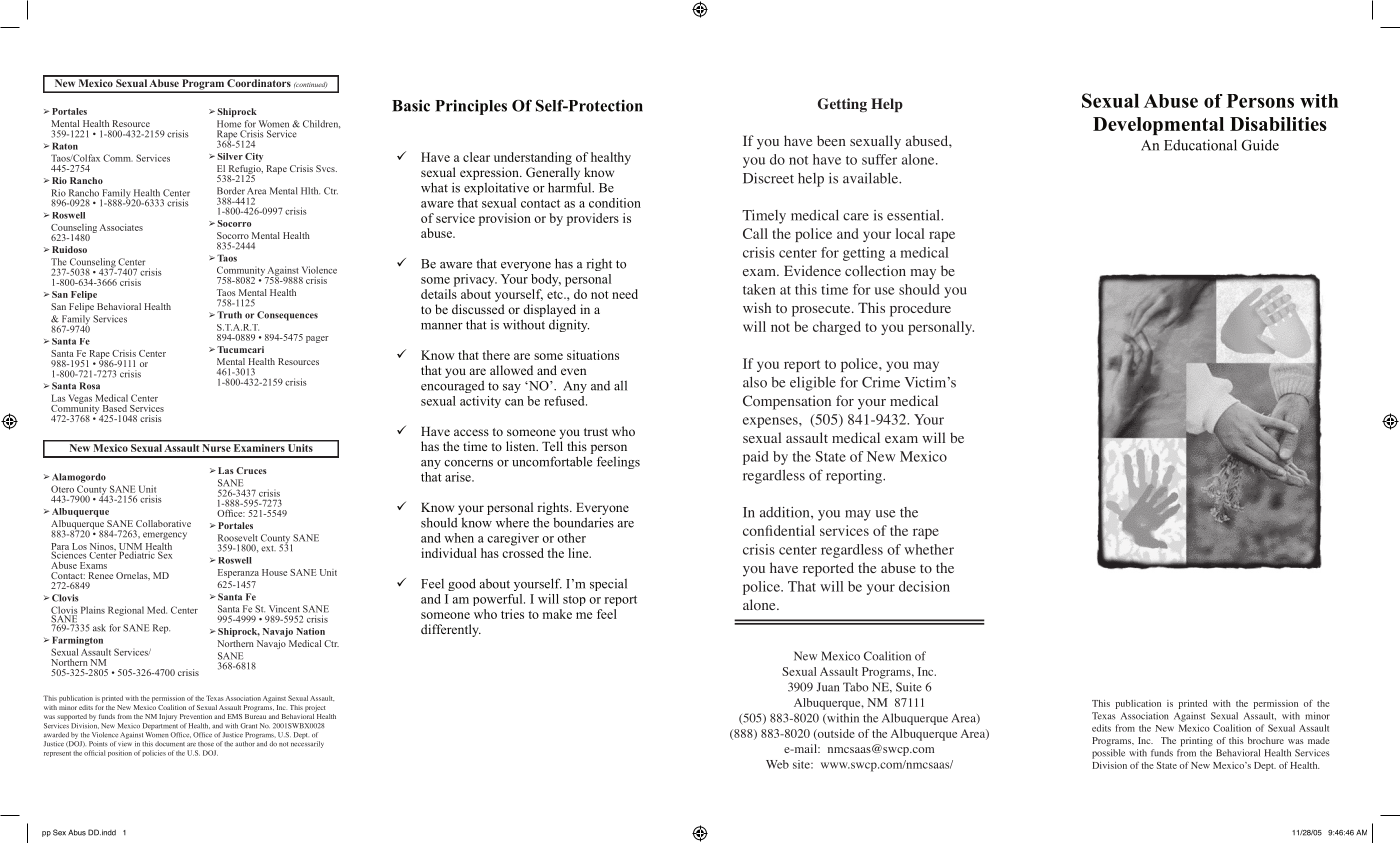 This page has height=843, width=1400. I want to click on emergency, so click(165, 536).
